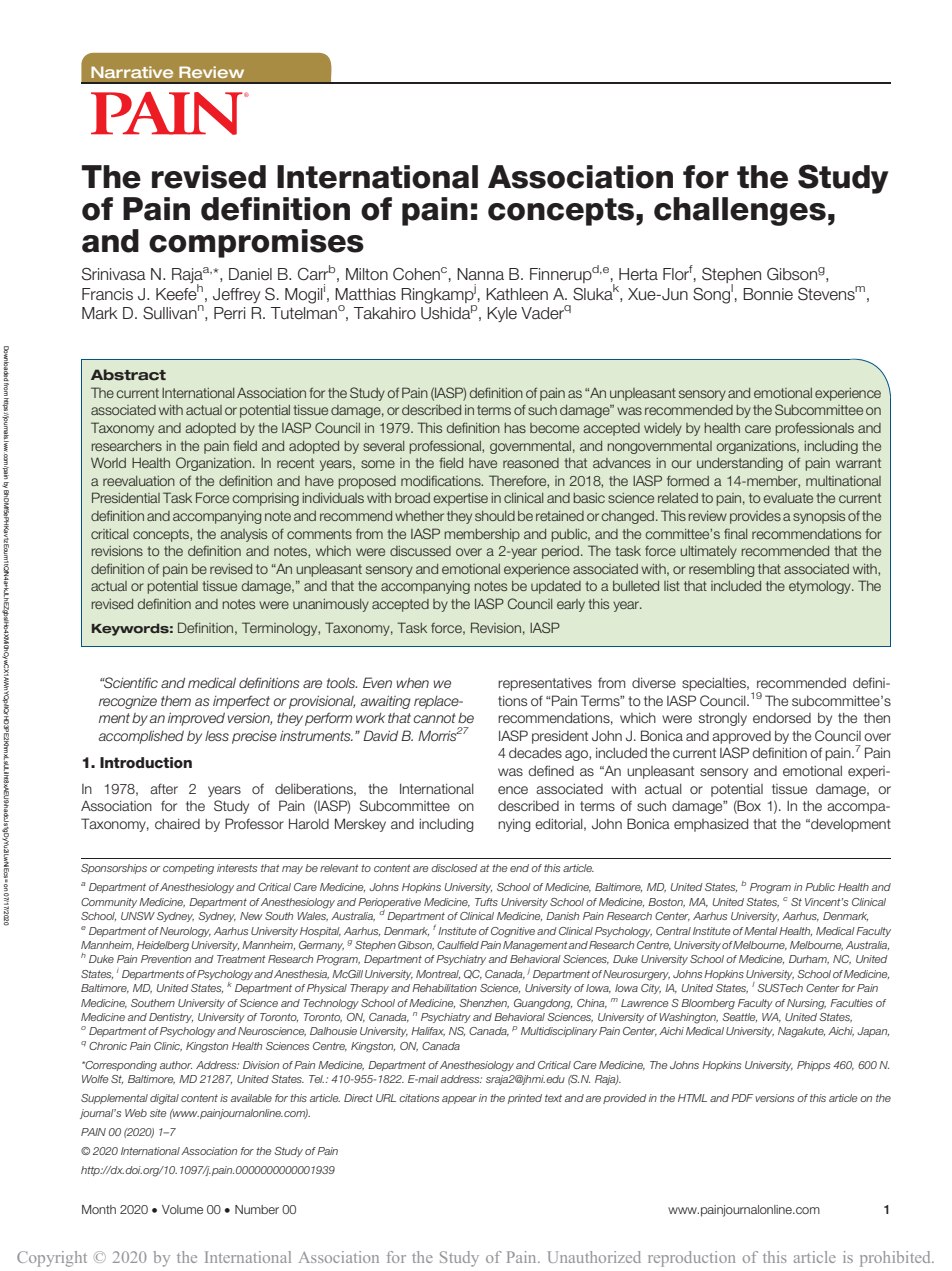  Describe the element at coordinates (128, 375) in the screenshot. I see `Abstract` at that location.
